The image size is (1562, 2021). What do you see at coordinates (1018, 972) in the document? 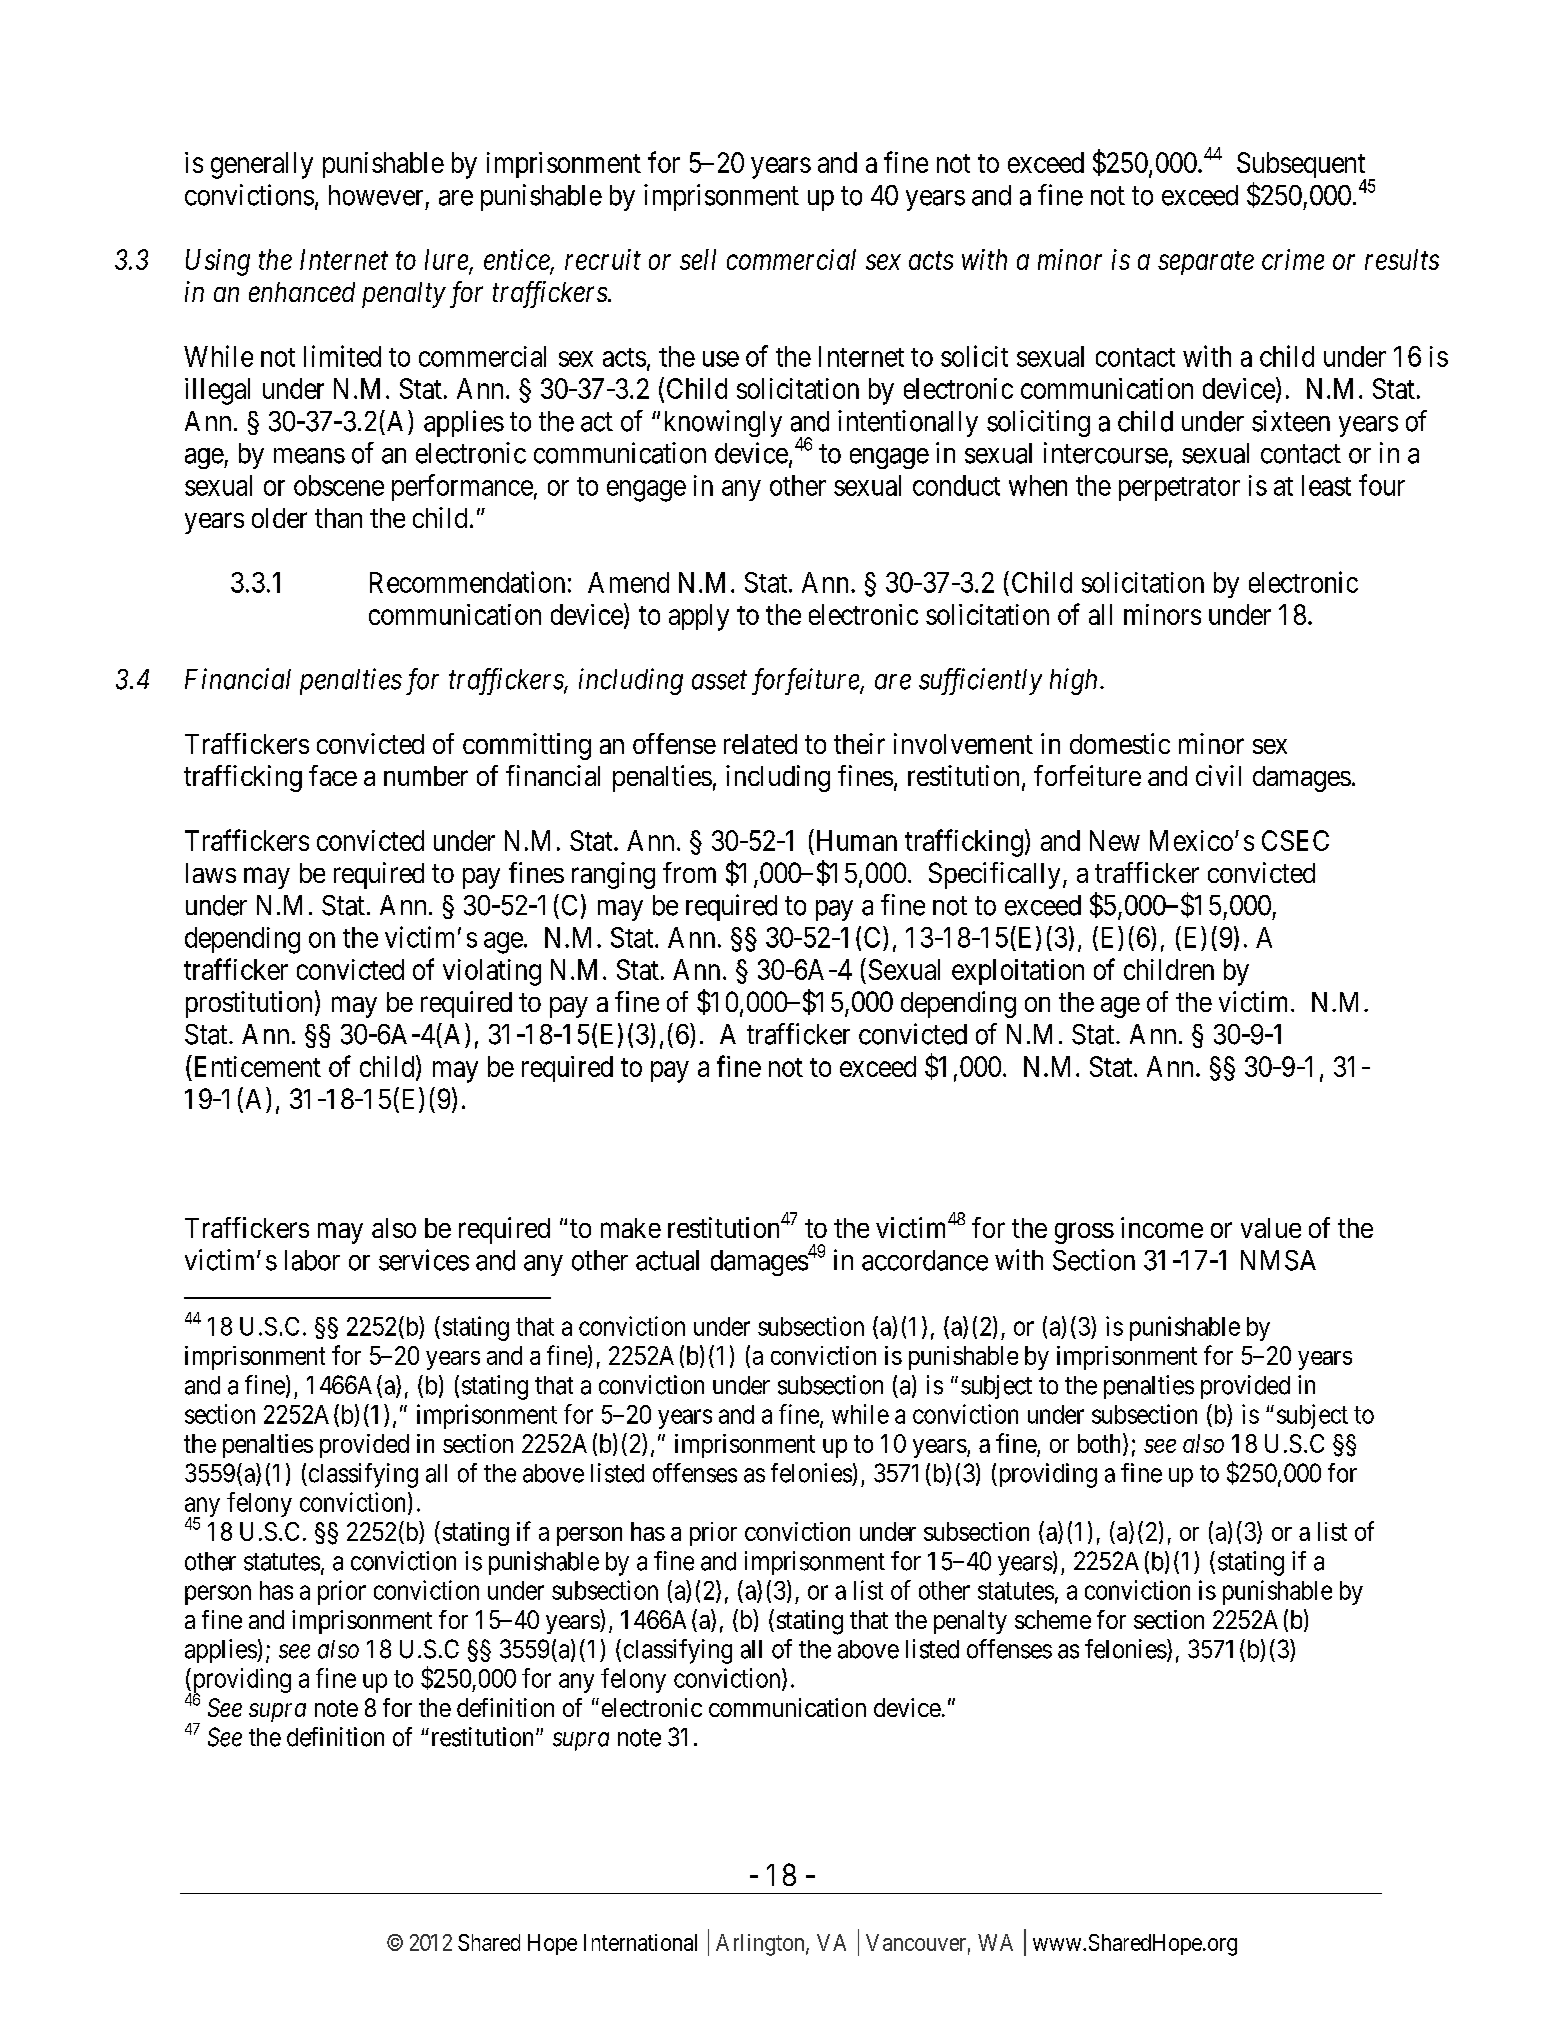
I see `exploitation` at bounding box center [1018, 972].
